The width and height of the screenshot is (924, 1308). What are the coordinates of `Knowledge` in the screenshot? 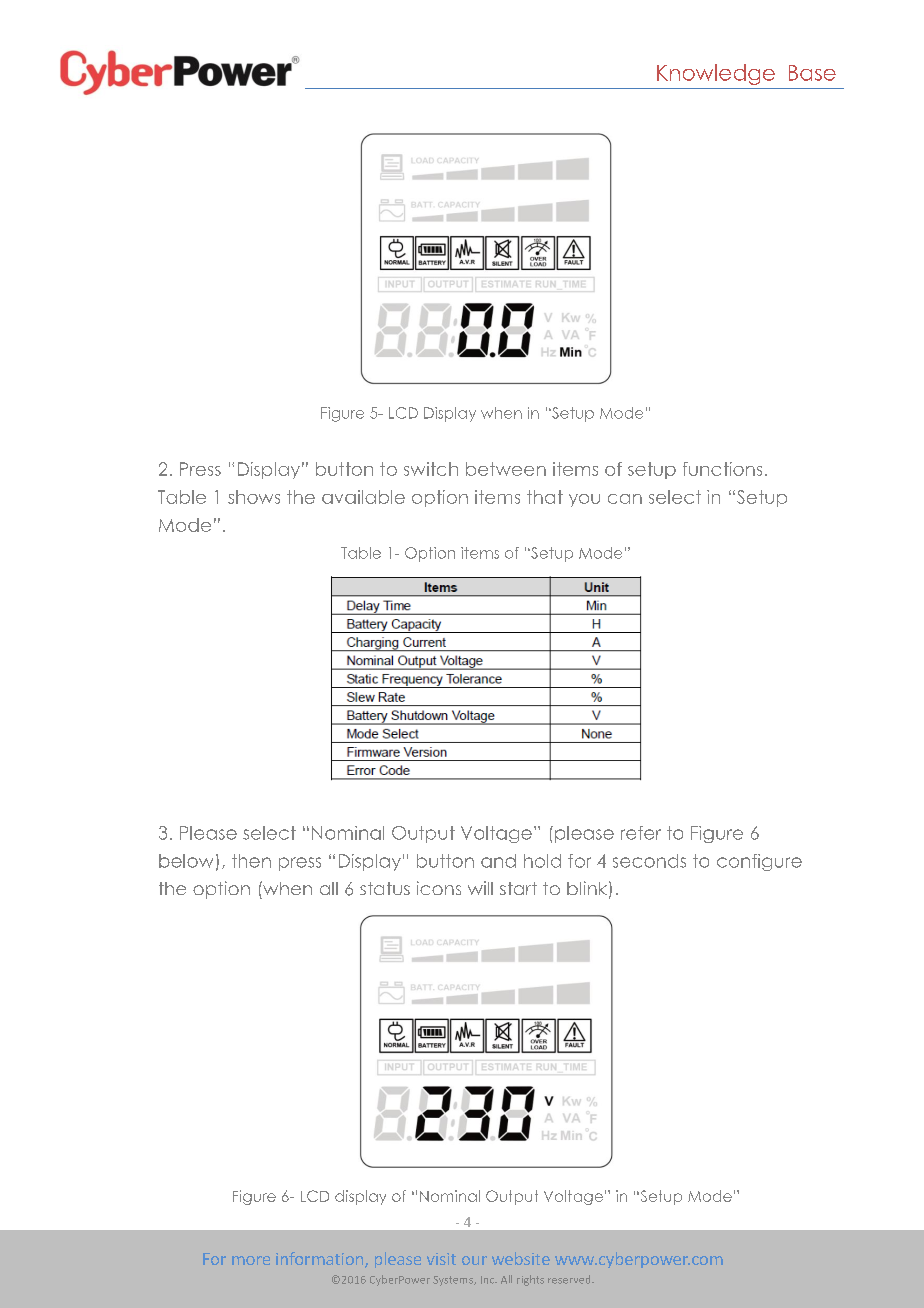 It's located at (716, 74).
